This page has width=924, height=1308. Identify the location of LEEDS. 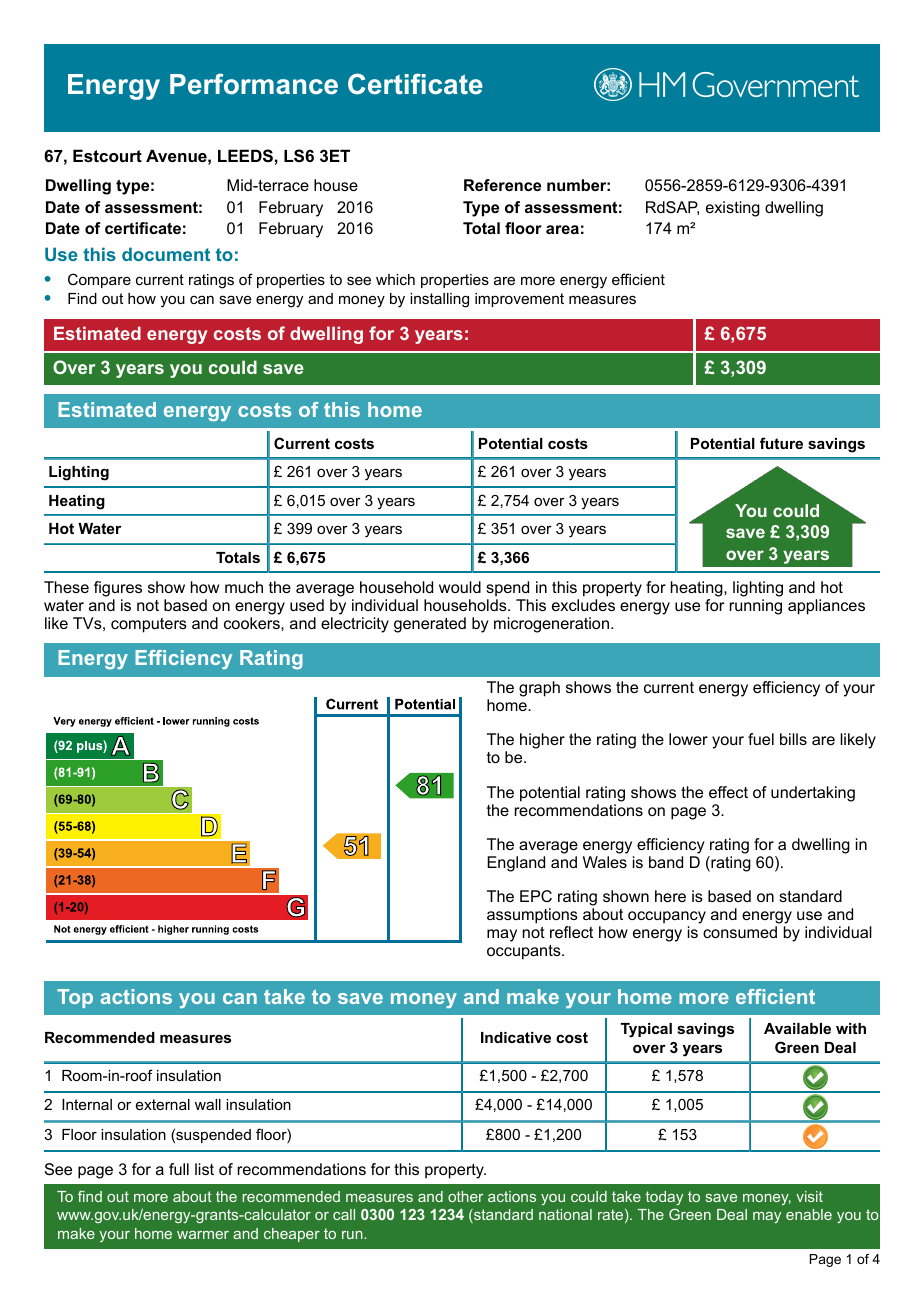
(245, 156).
